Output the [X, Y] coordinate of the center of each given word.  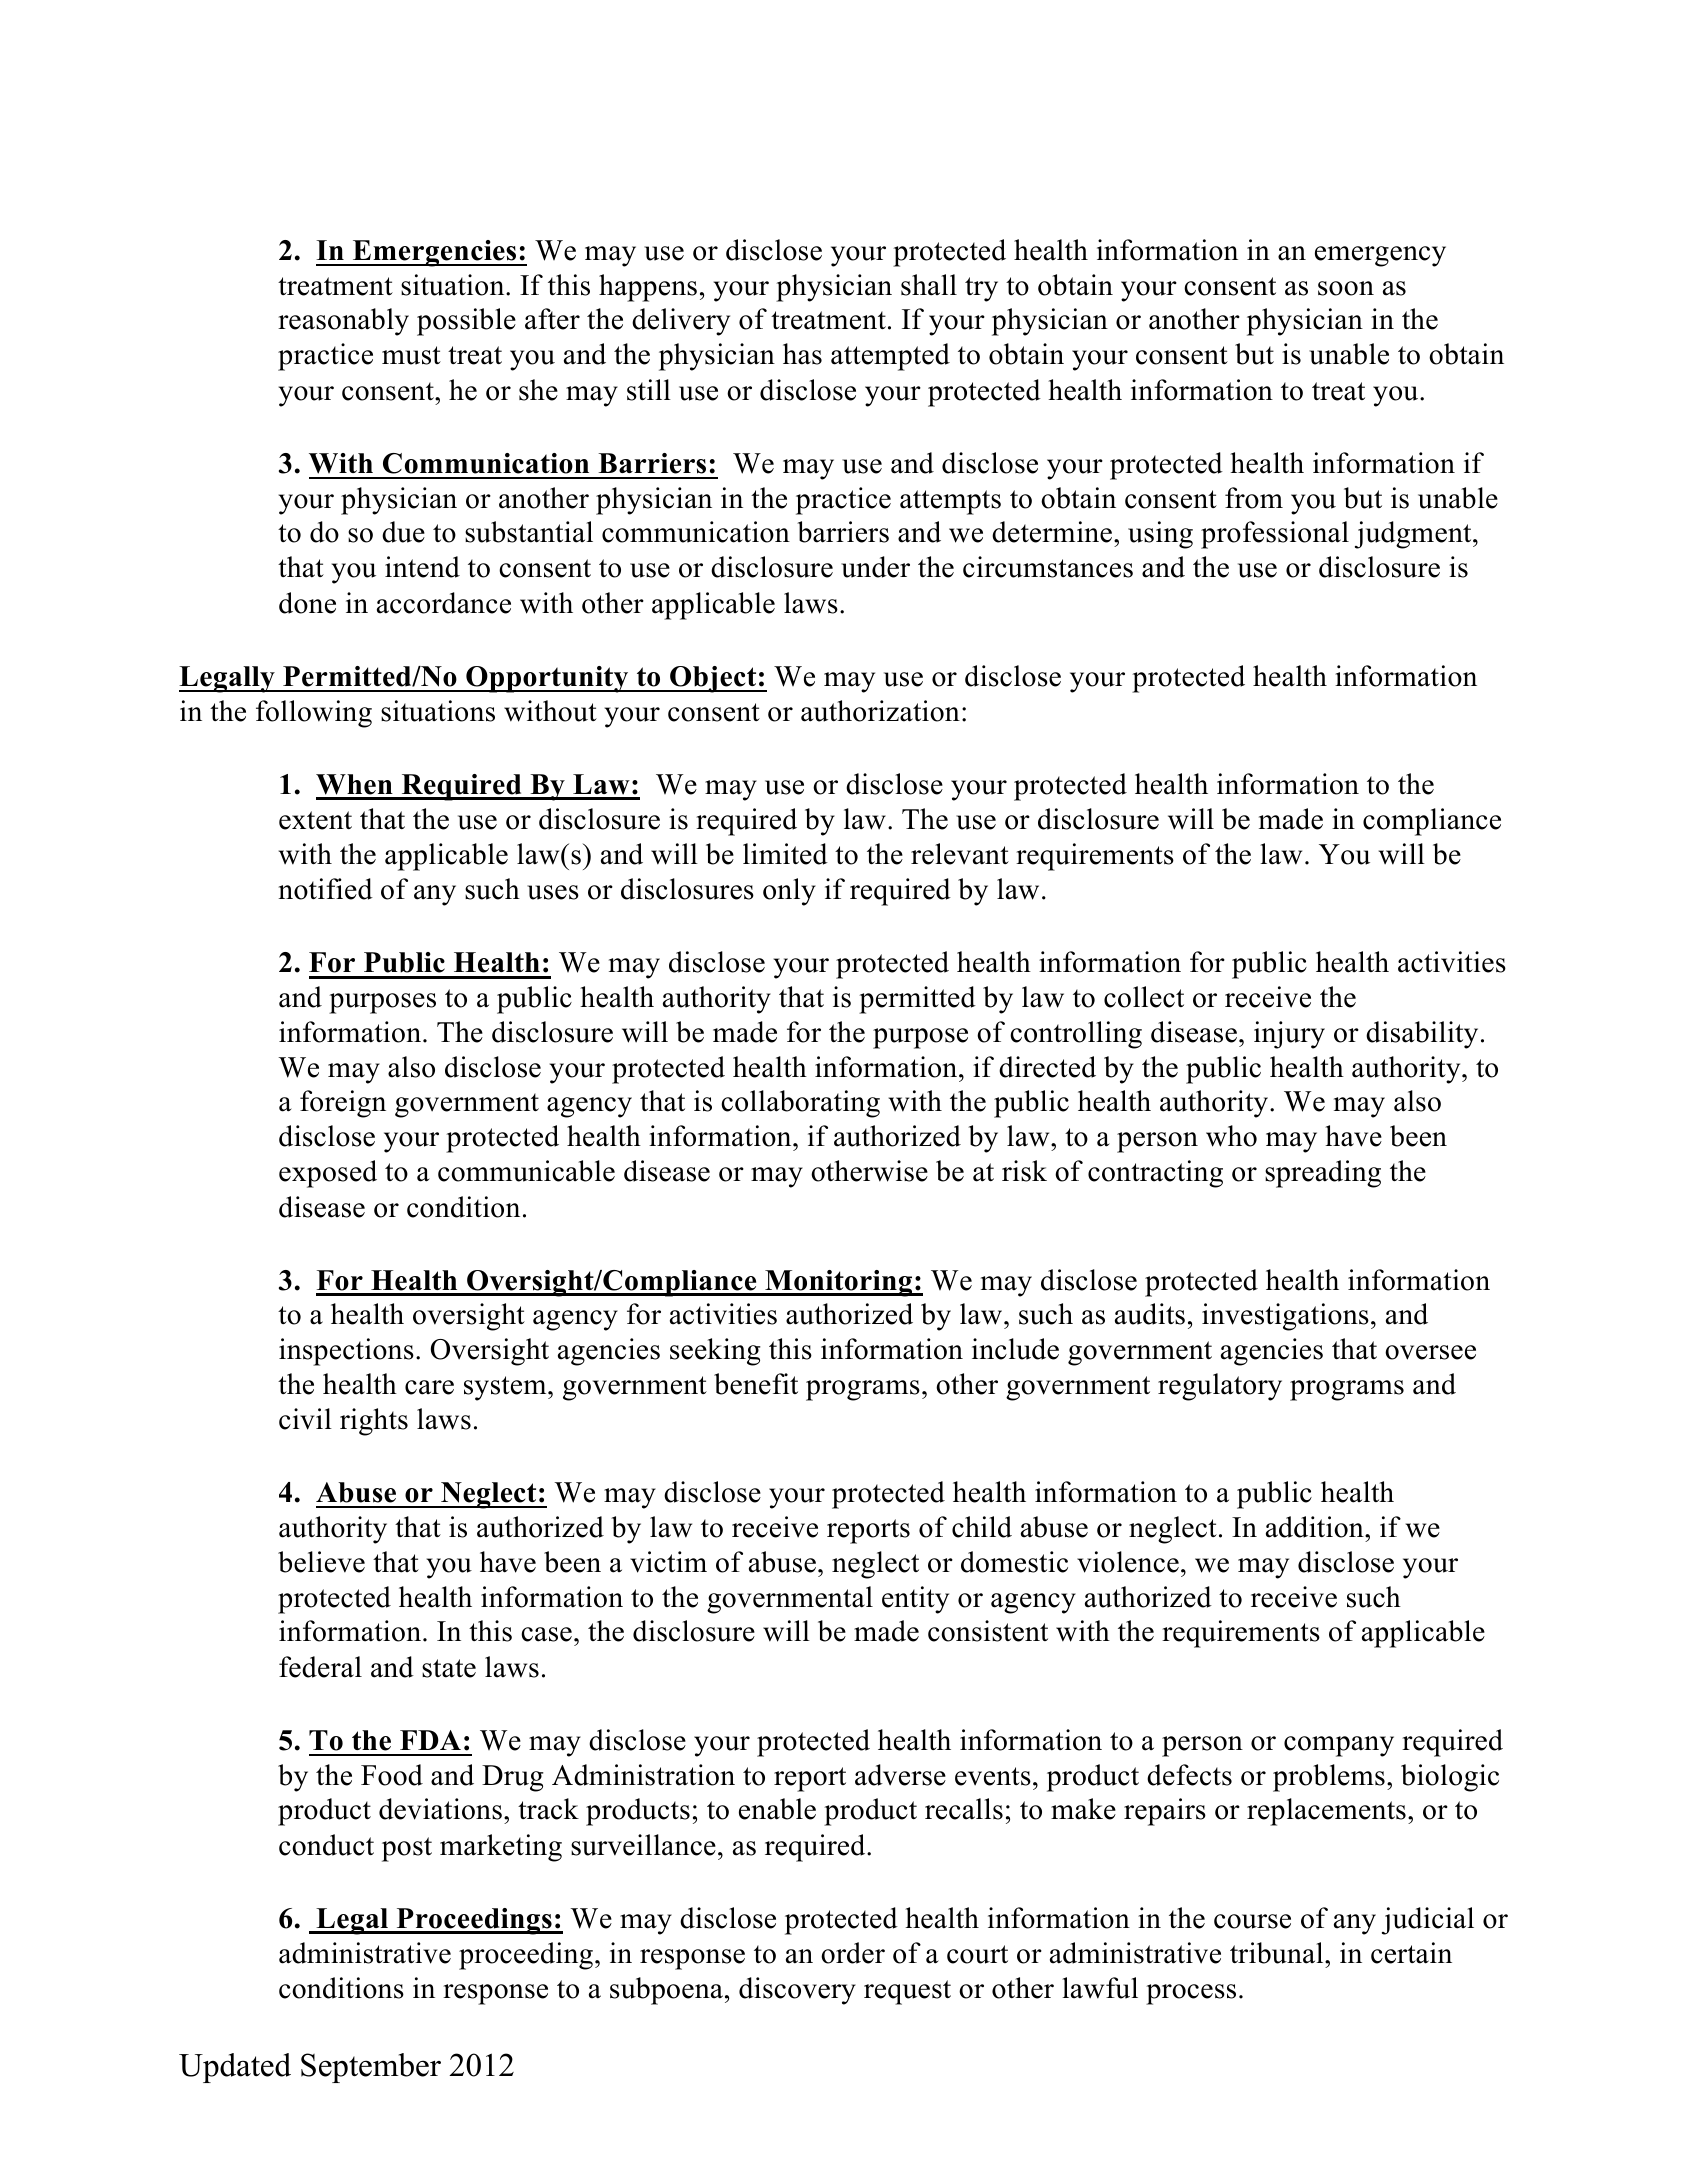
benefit [756, 1384]
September [371, 2068]
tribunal [1278, 1953]
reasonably [343, 322]
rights [374, 1422]
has [802, 354]
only [789, 892]
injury [1289, 1035]
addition [1316, 1527]
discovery [797, 1991]
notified [326, 889]
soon [1346, 288]
